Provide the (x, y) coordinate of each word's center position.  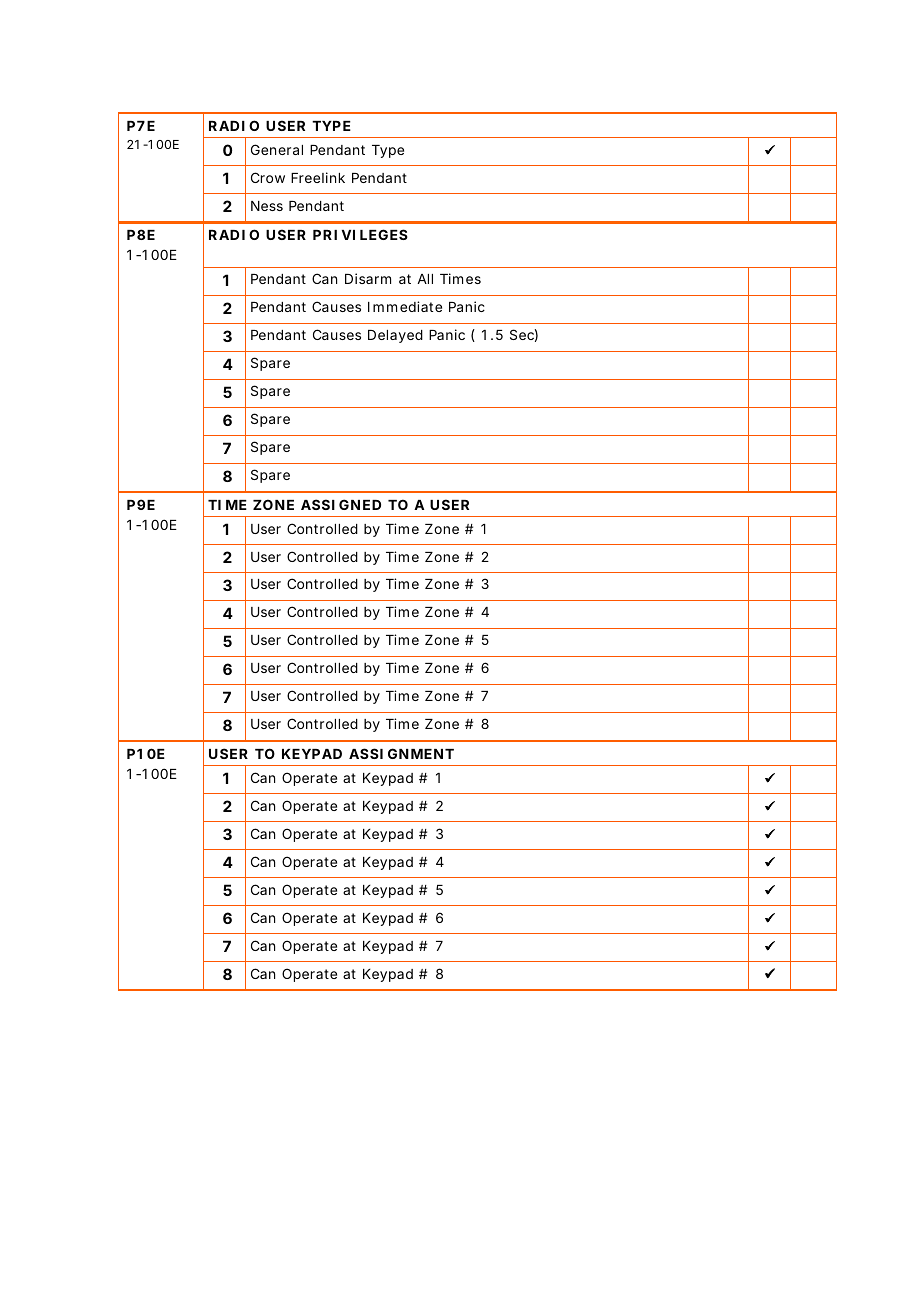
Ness (267, 206)
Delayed (395, 336)
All (425, 279)
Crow (268, 177)
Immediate (405, 306)
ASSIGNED (341, 504)
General (277, 149)
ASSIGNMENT (401, 753)
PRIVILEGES (360, 234)
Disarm (368, 278)
